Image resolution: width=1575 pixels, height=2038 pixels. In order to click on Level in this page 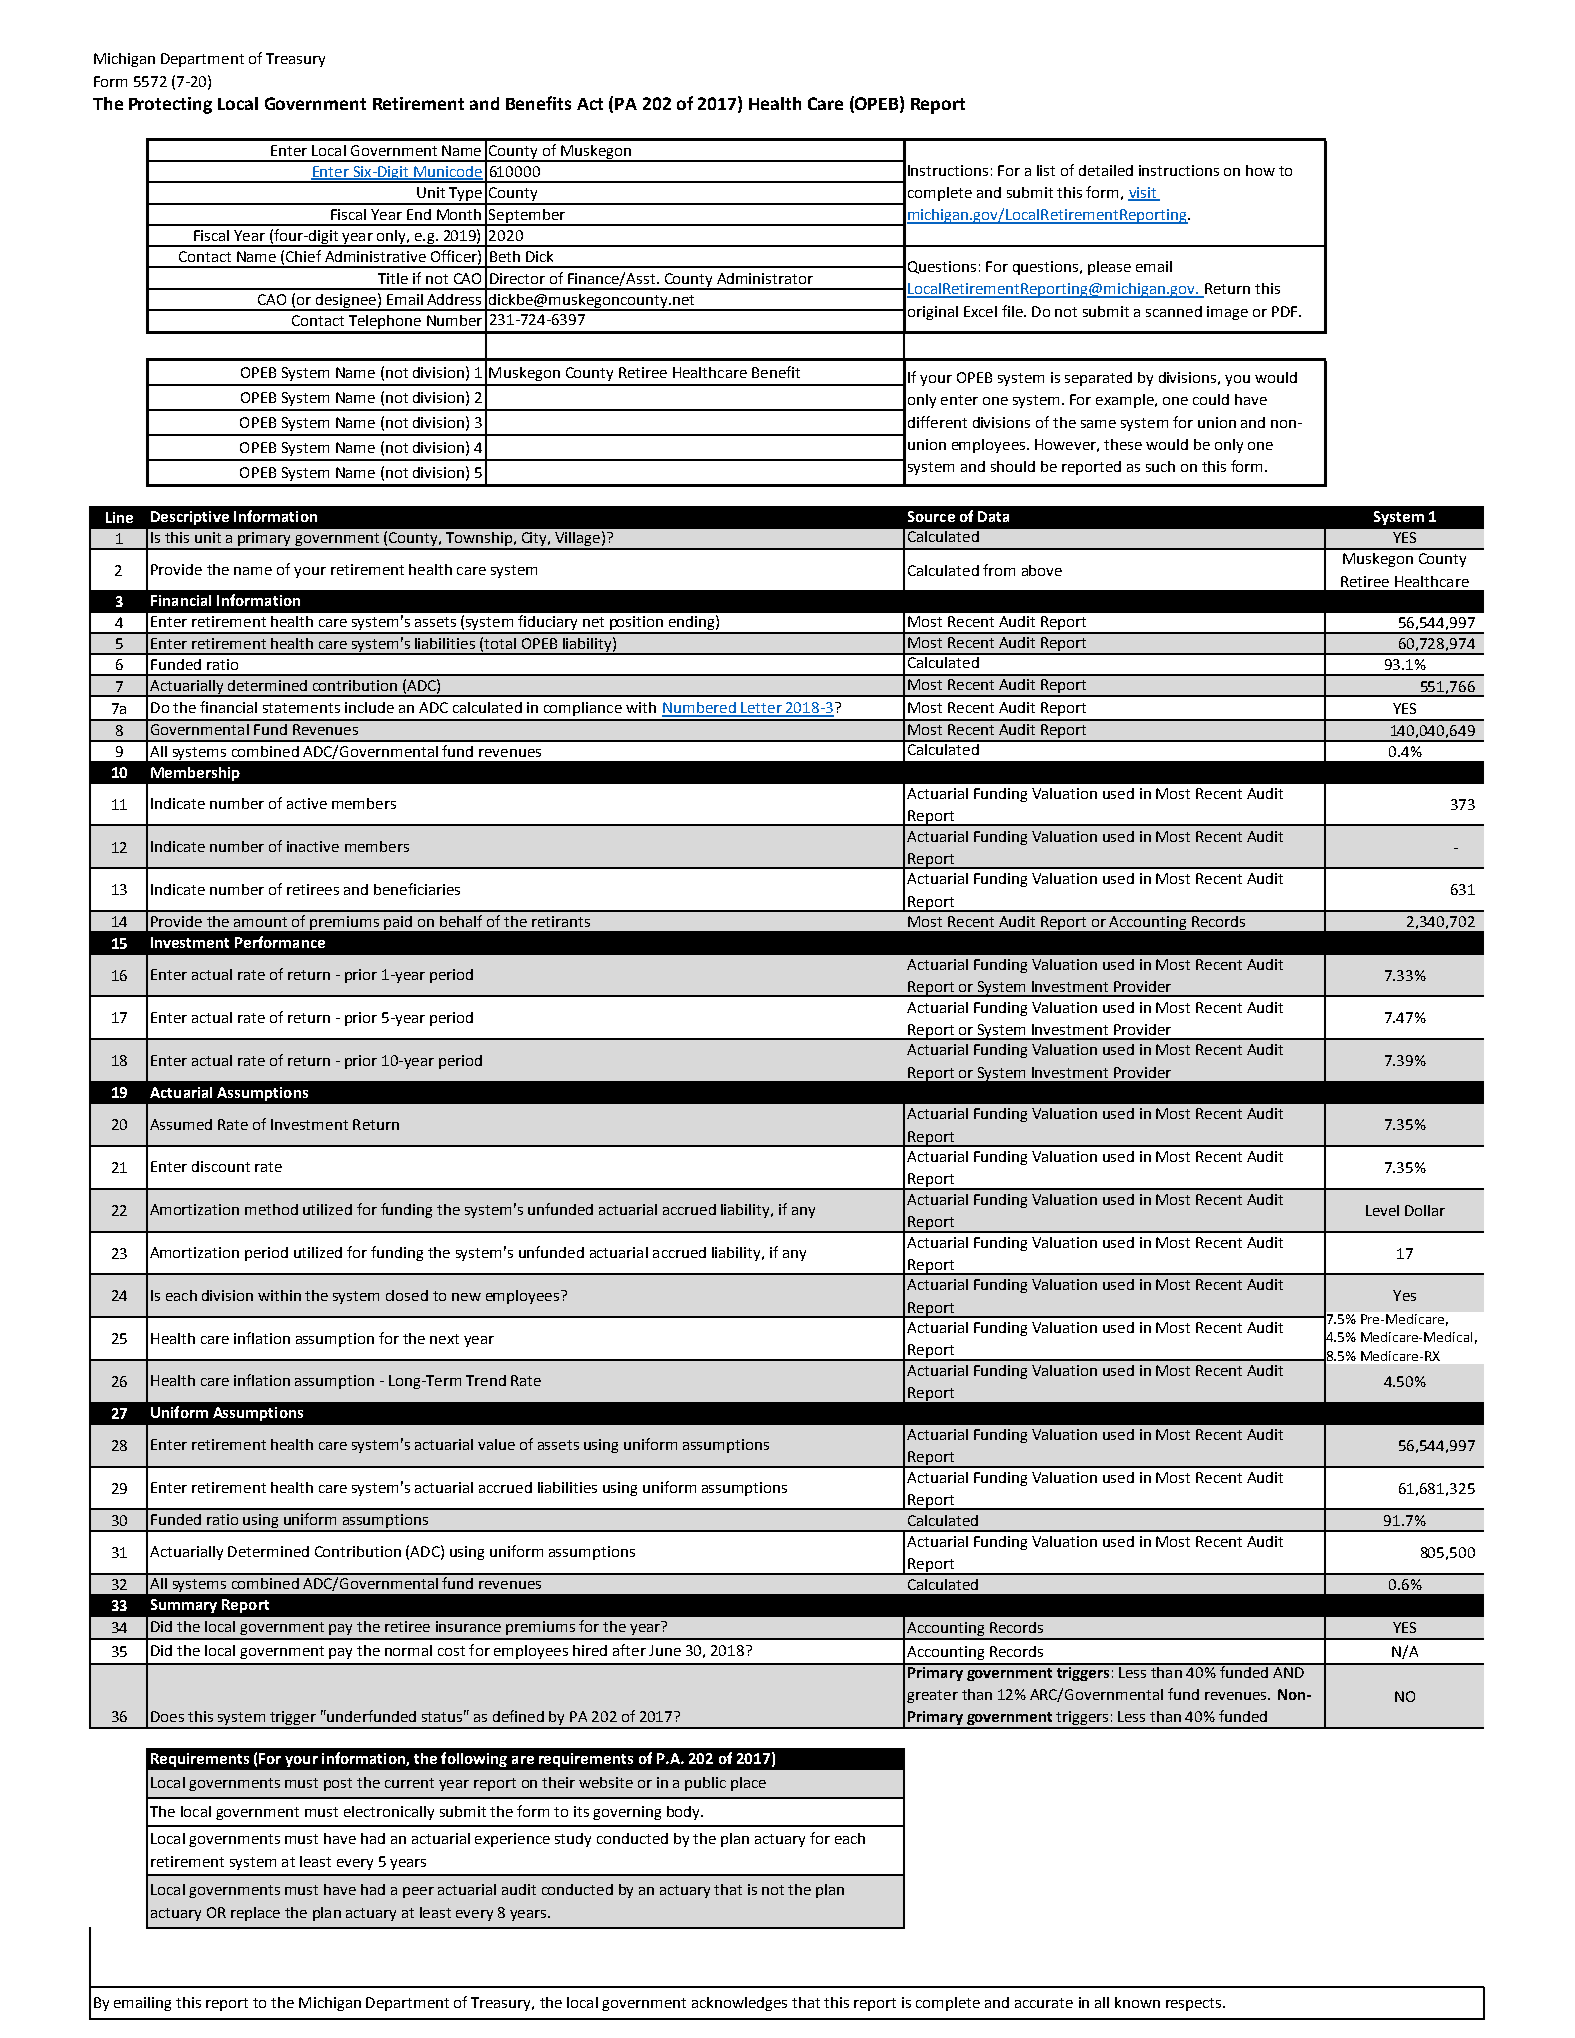, I will do `click(1382, 1210)`.
